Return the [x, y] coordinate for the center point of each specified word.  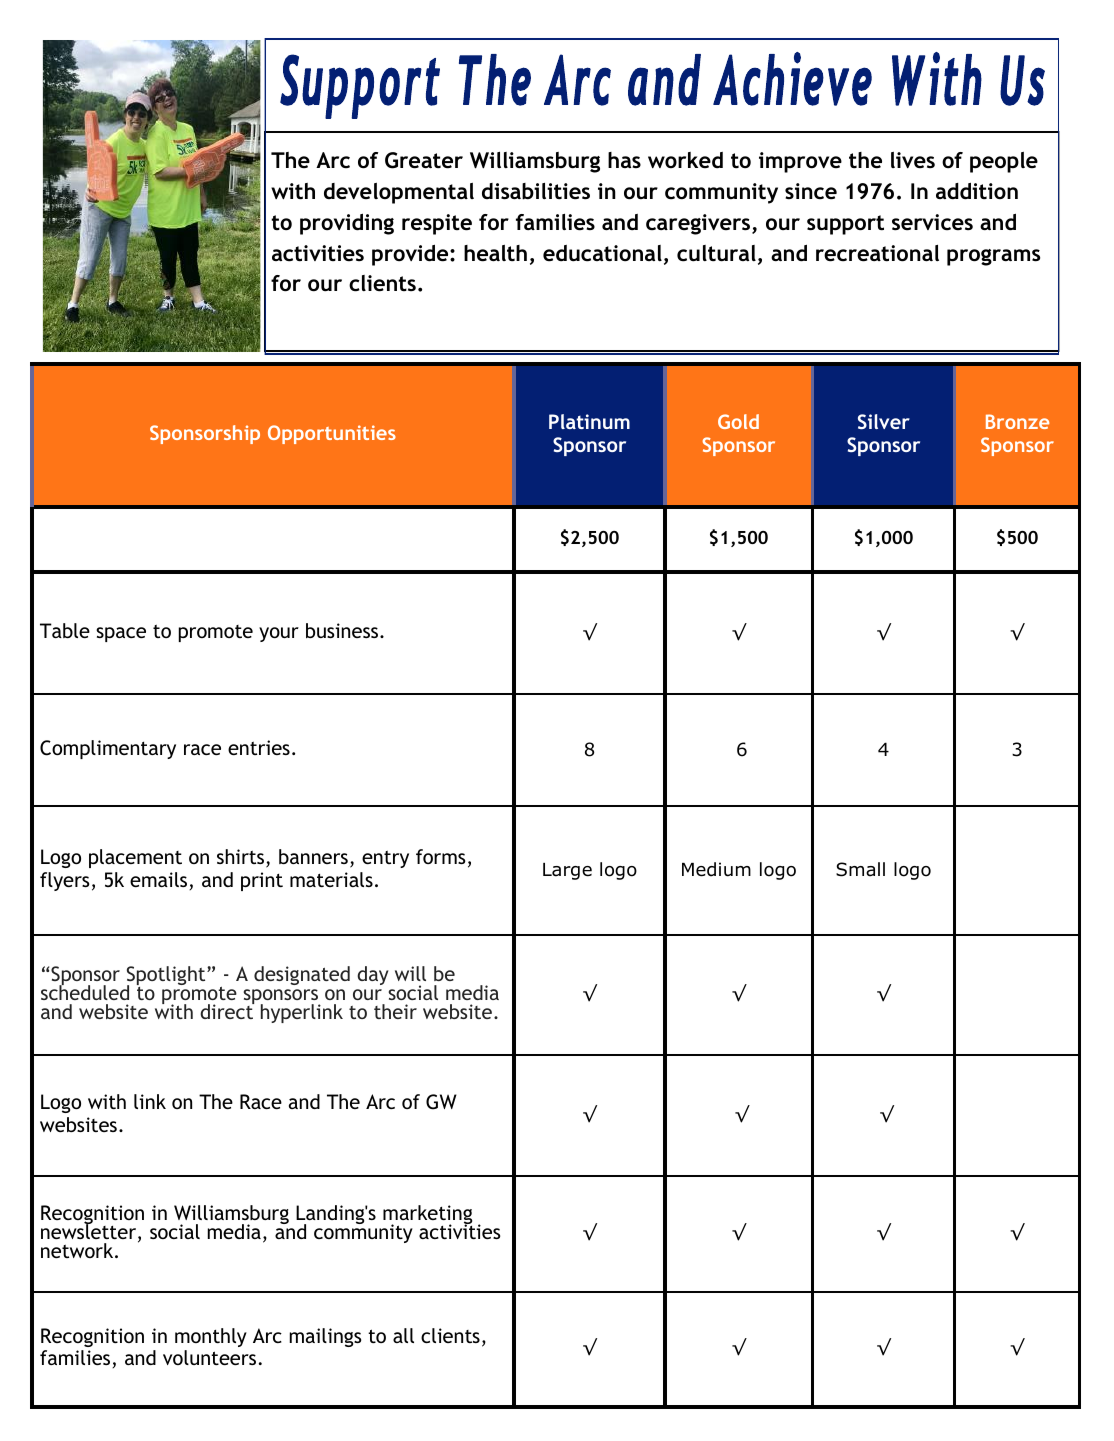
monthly [211, 1337]
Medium [716, 869]
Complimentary [108, 749]
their [395, 1011]
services [932, 222]
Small [860, 869]
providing [347, 224]
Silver [884, 421]
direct [227, 1010]
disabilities [536, 191]
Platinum [589, 421]
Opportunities [332, 434]
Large [567, 871]
